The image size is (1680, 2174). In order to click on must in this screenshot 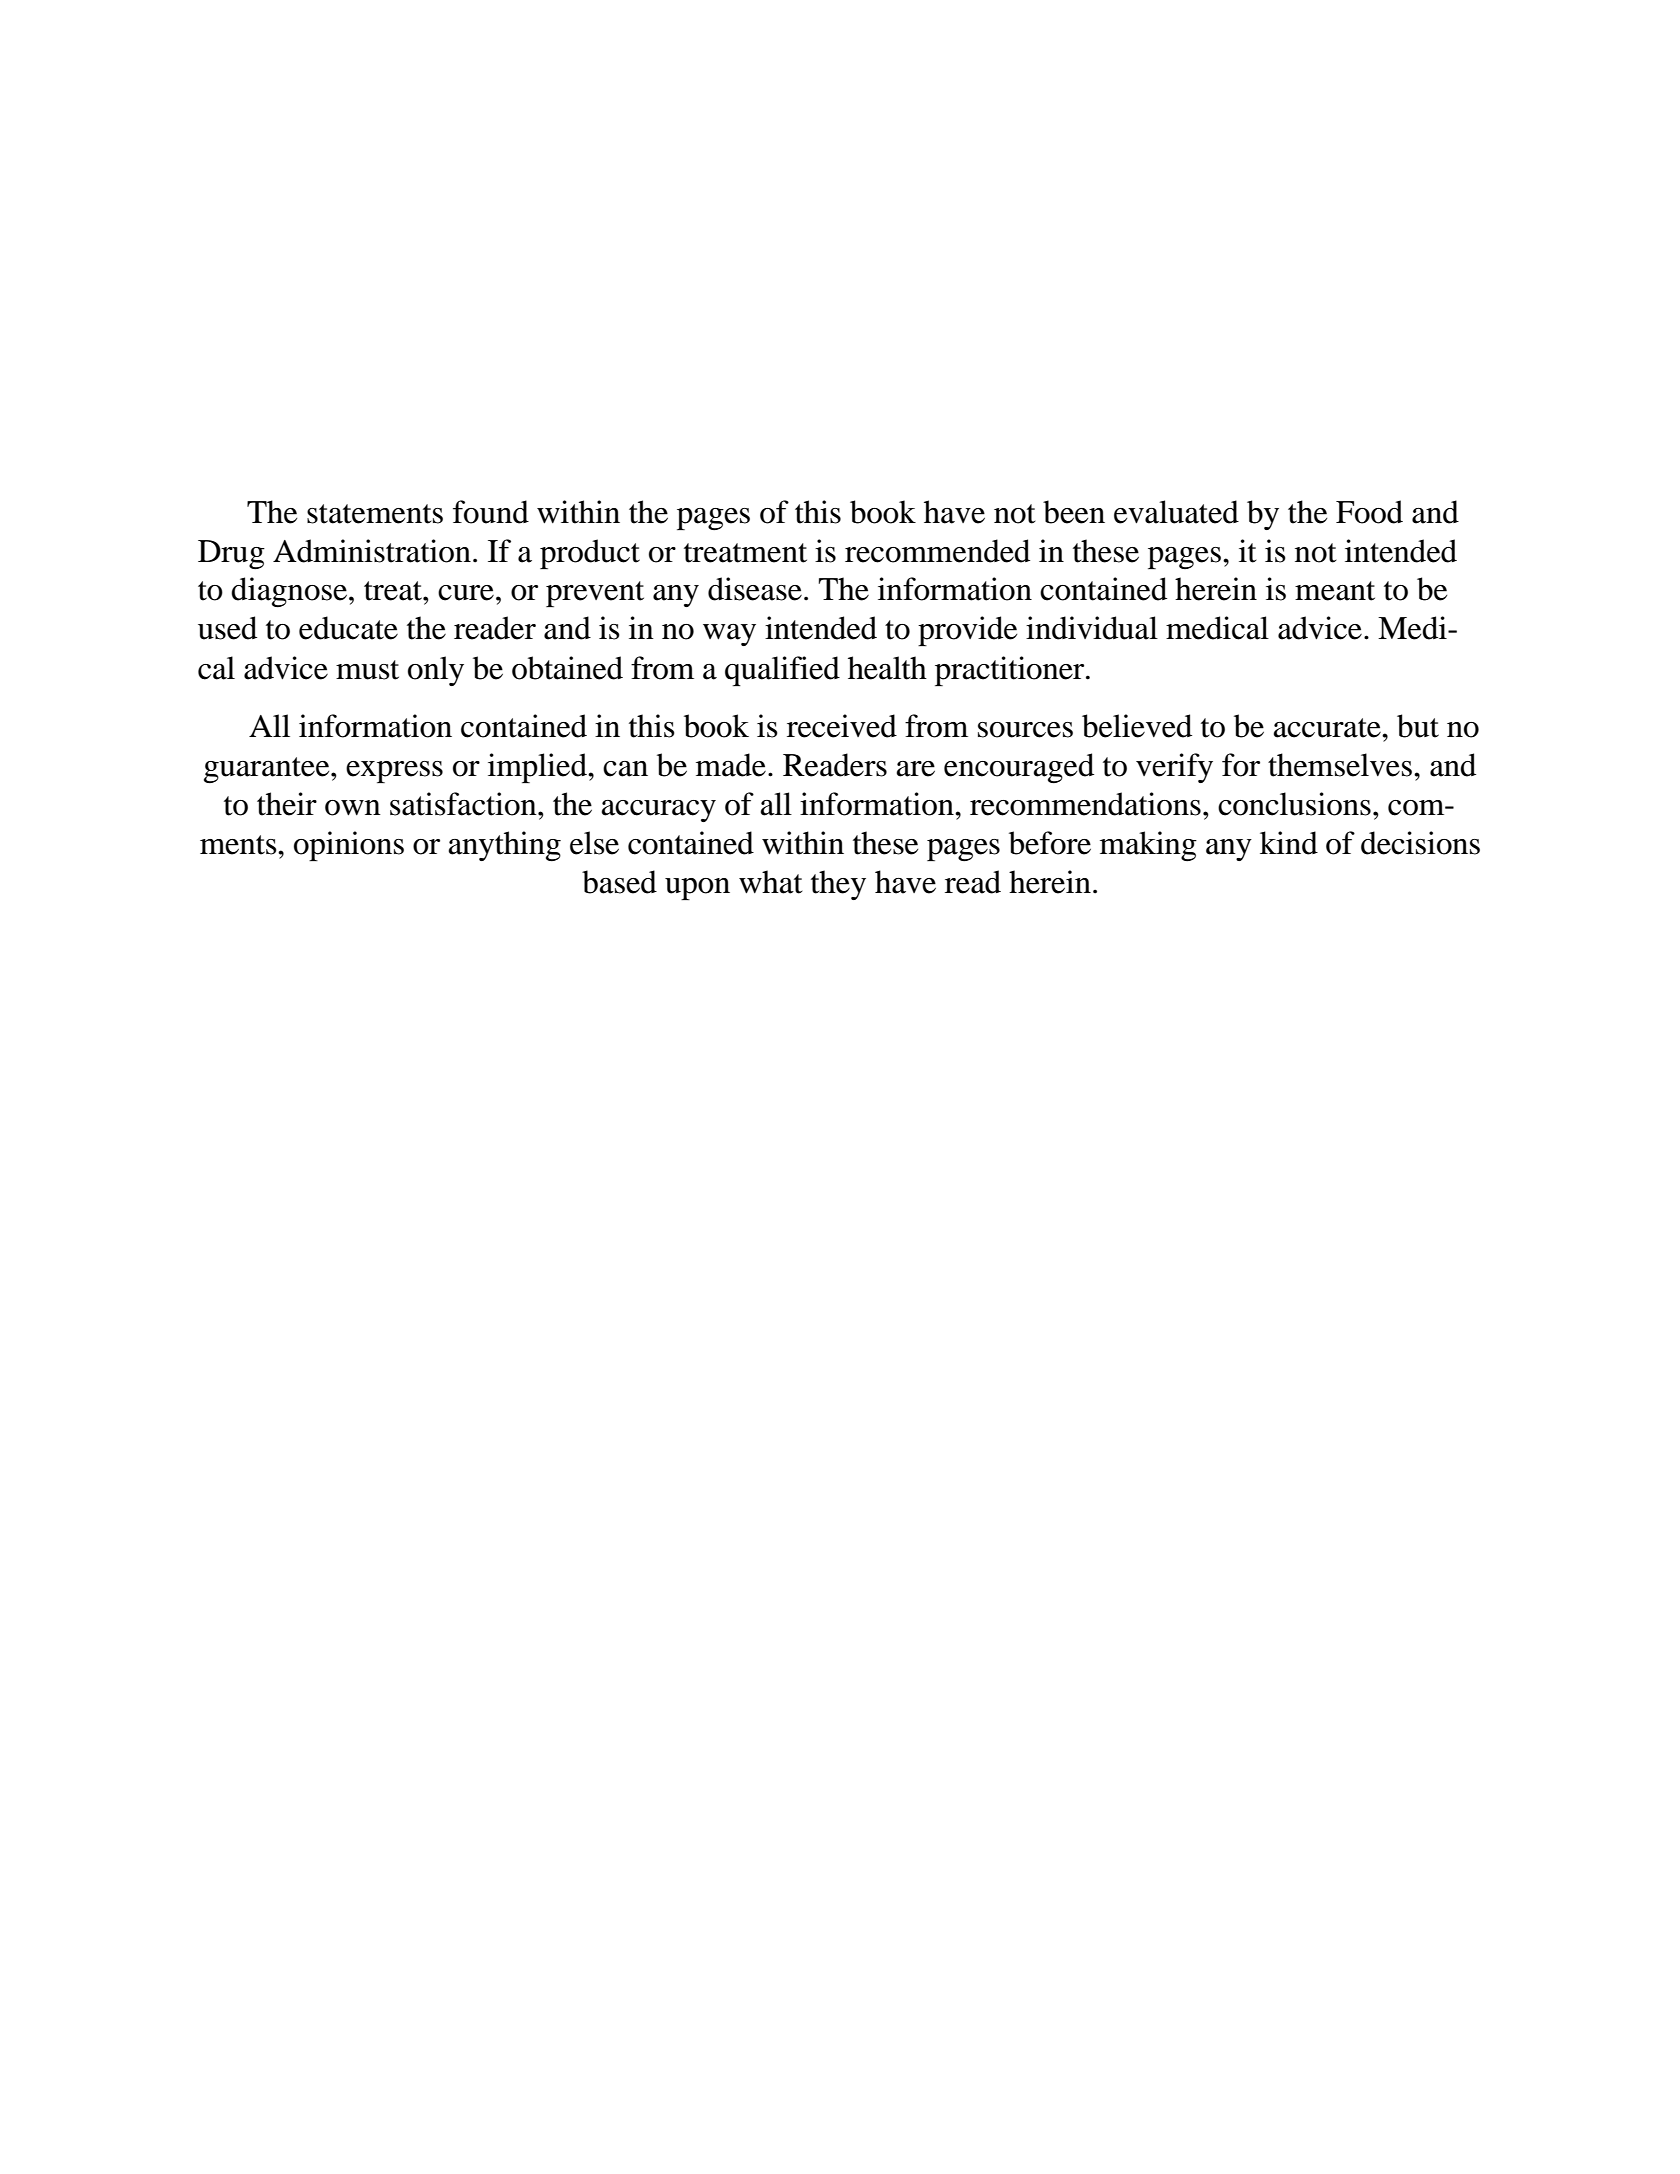, I will do `click(367, 670)`.
